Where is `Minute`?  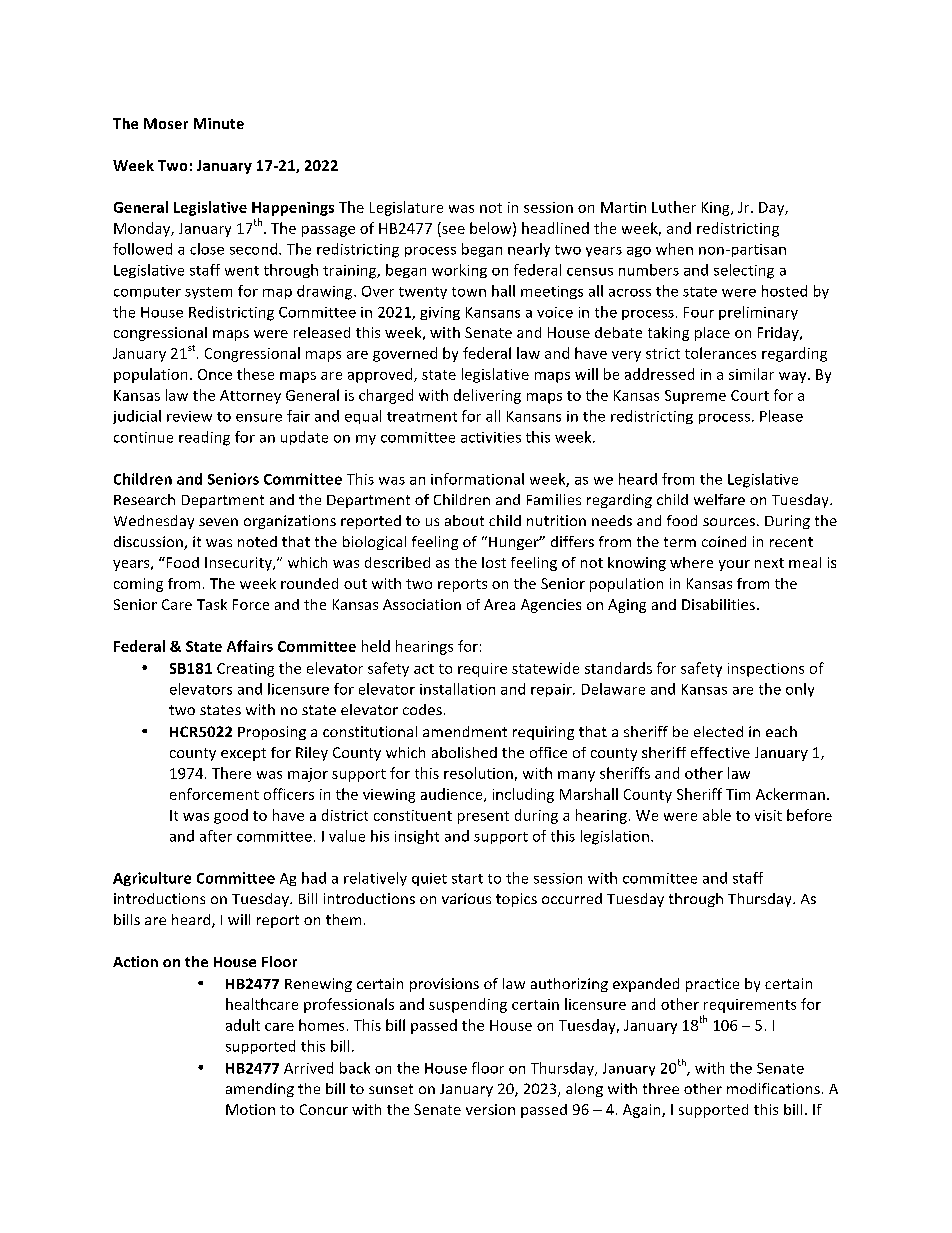 Minute is located at coordinates (219, 123).
